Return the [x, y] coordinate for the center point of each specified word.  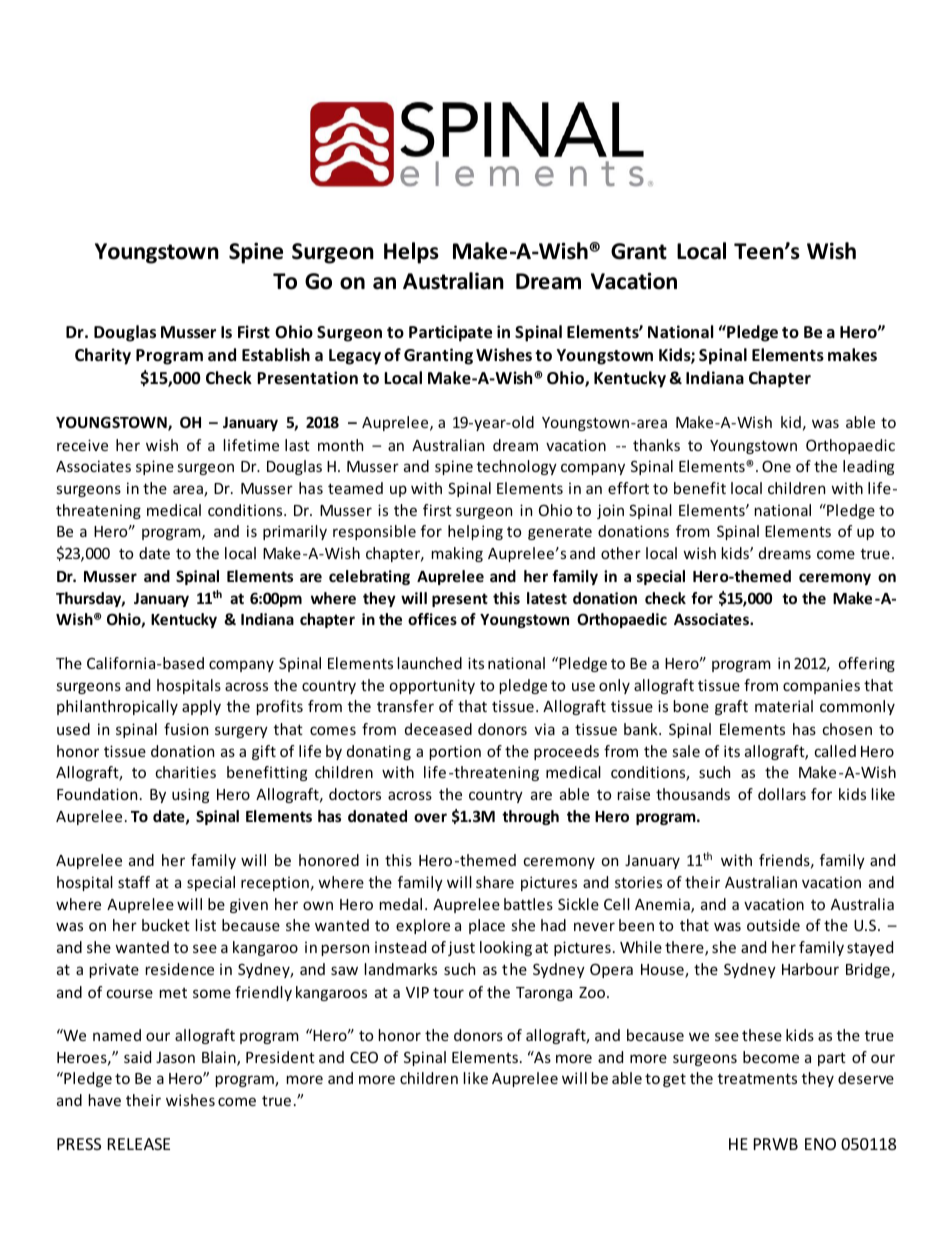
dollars [782, 794]
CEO [364, 1057]
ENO [820, 1144]
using [190, 795]
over [430, 817]
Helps [411, 253]
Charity [103, 356]
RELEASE [139, 1144]
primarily [295, 532]
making [457, 554]
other [621, 553]
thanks [656, 445]
